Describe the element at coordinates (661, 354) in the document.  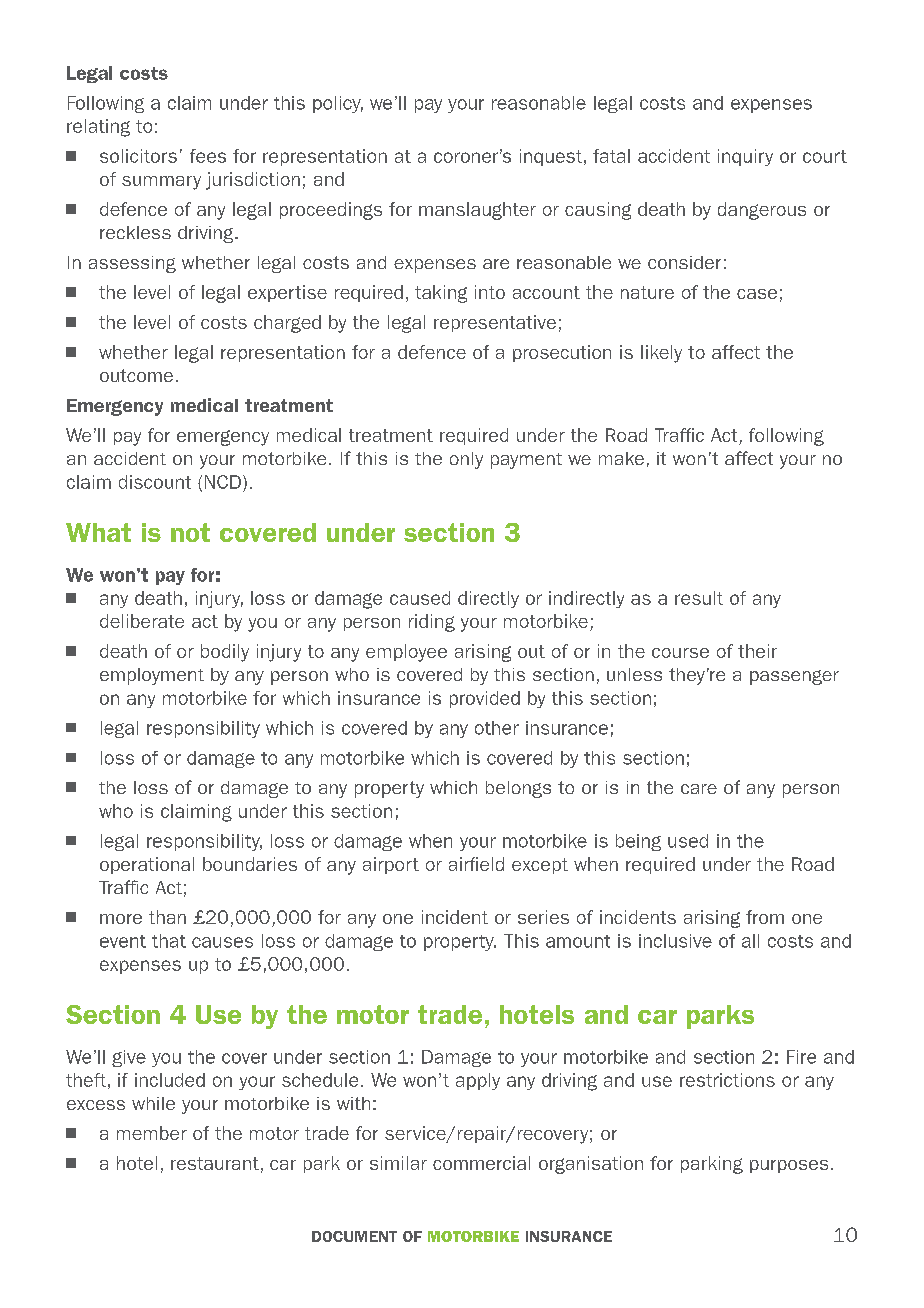
I see `likely` at that location.
